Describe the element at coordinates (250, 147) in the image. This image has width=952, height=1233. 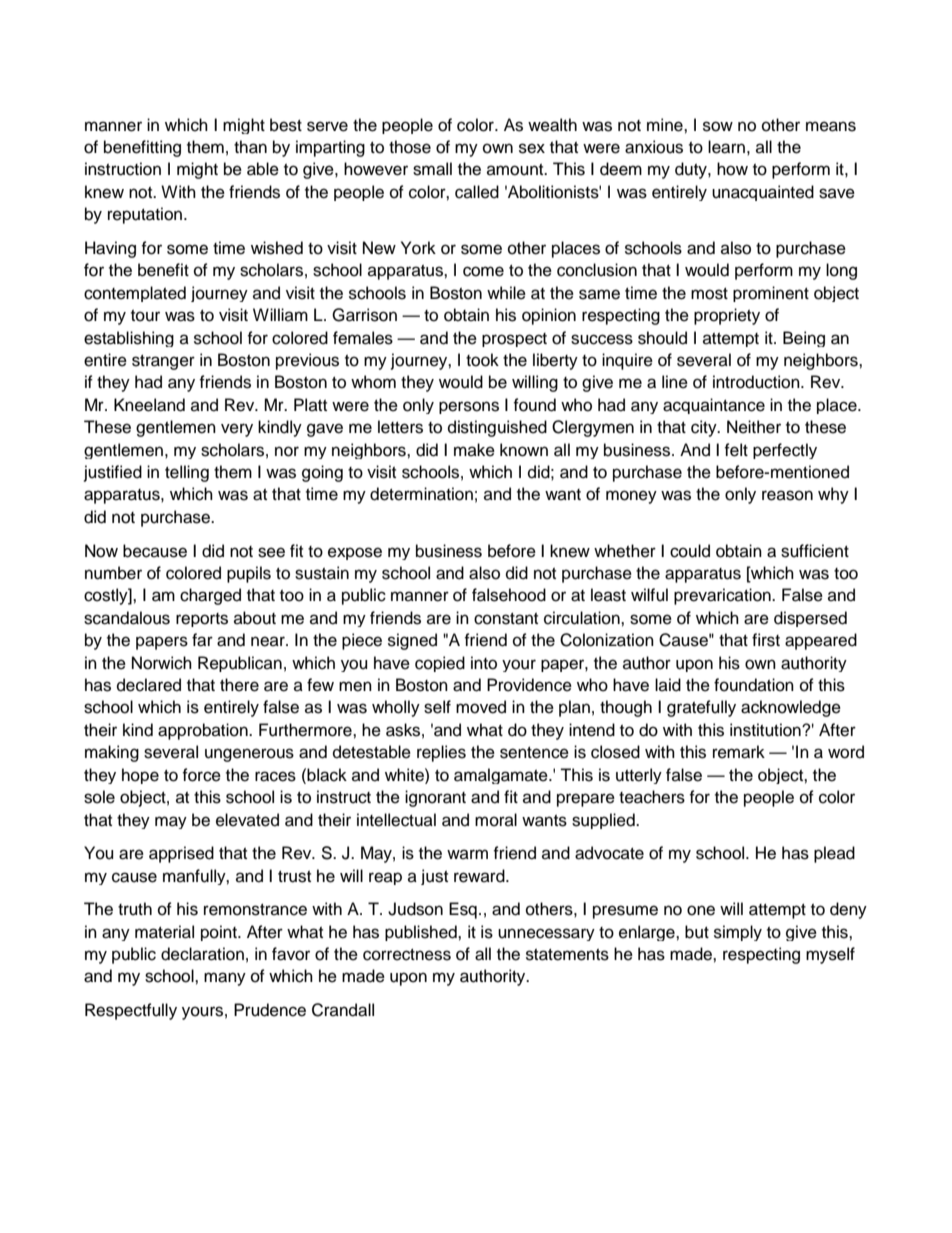
I see `than` at that location.
